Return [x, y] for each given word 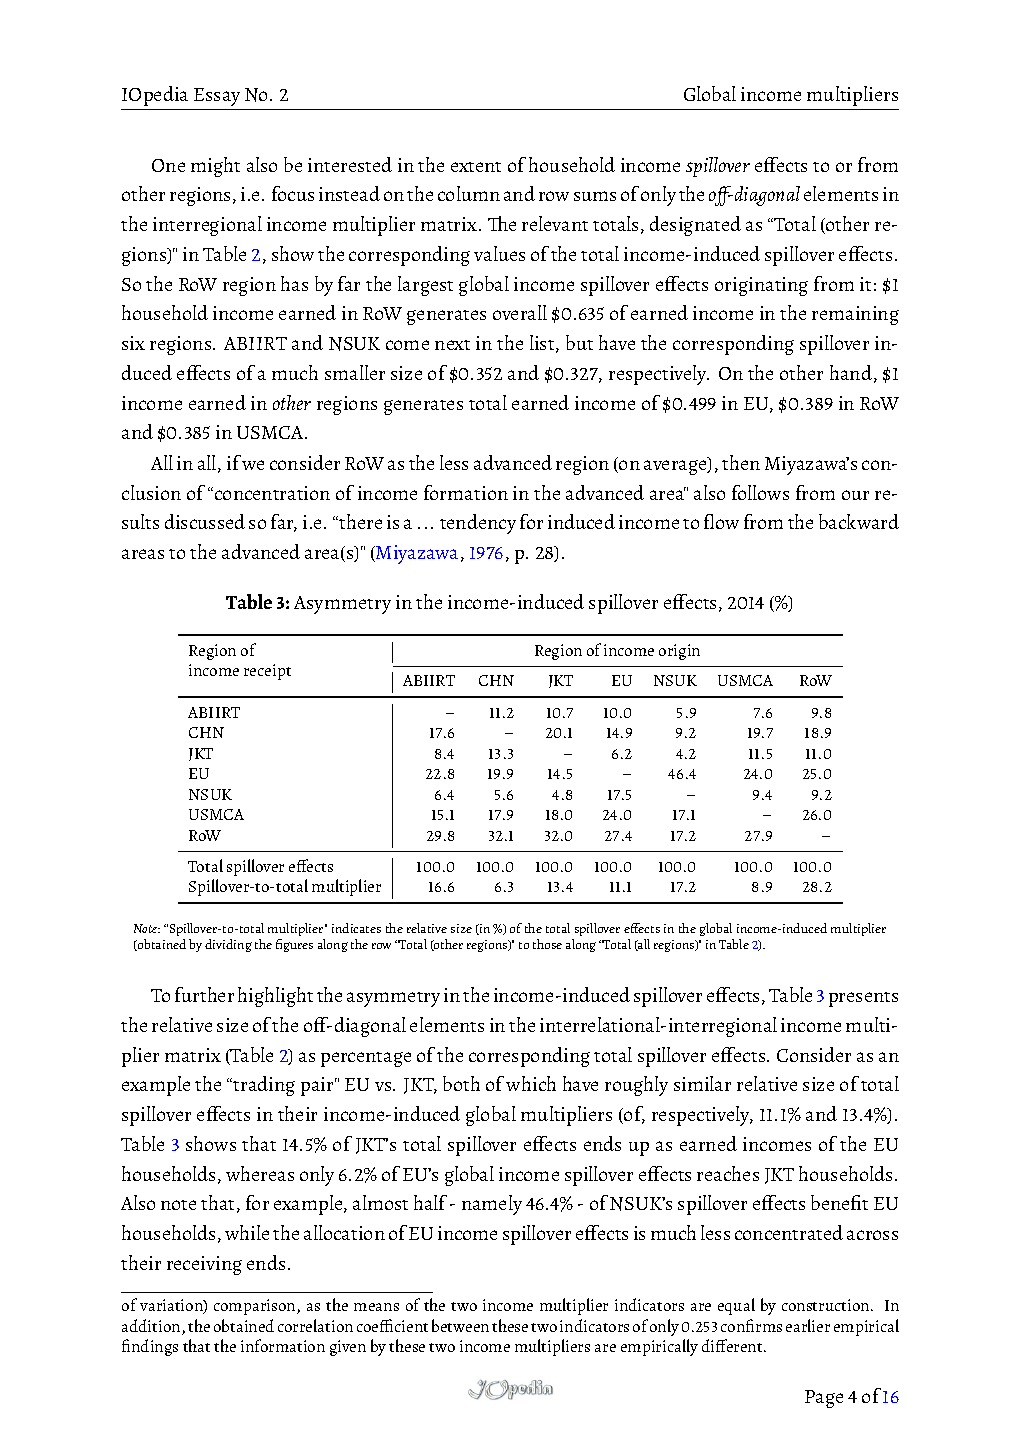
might [215, 167]
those [547, 944]
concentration [272, 493]
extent [476, 167]
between [460, 1325]
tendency [478, 524]
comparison [256, 1307]
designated [695, 226]
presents [863, 999]
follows [760, 492]
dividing [228, 945]
